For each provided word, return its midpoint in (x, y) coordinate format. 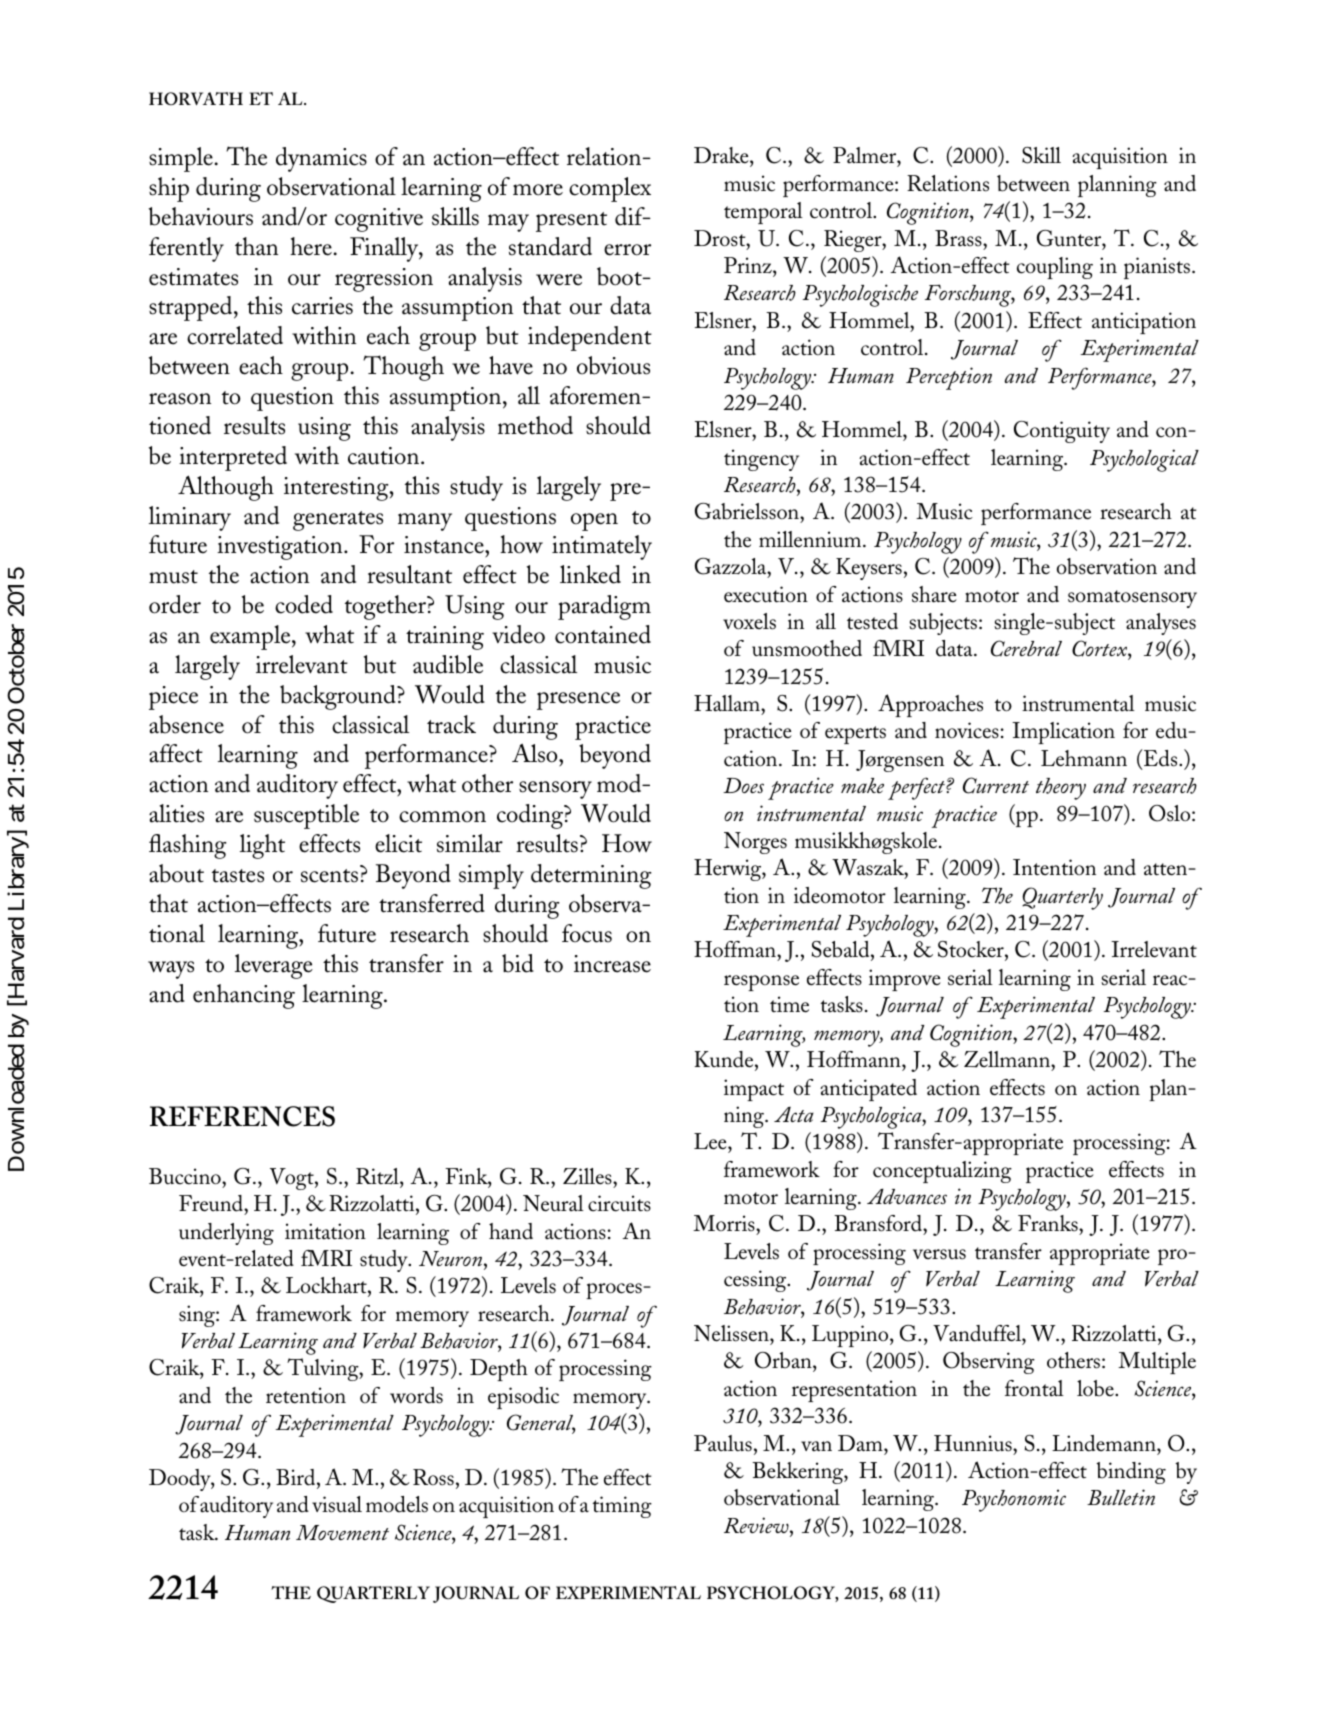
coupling (1055, 268)
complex (610, 189)
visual (337, 1504)
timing (622, 1507)
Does (743, 785)
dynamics (321, 159)
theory (1061, 789)
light (262, 846)
